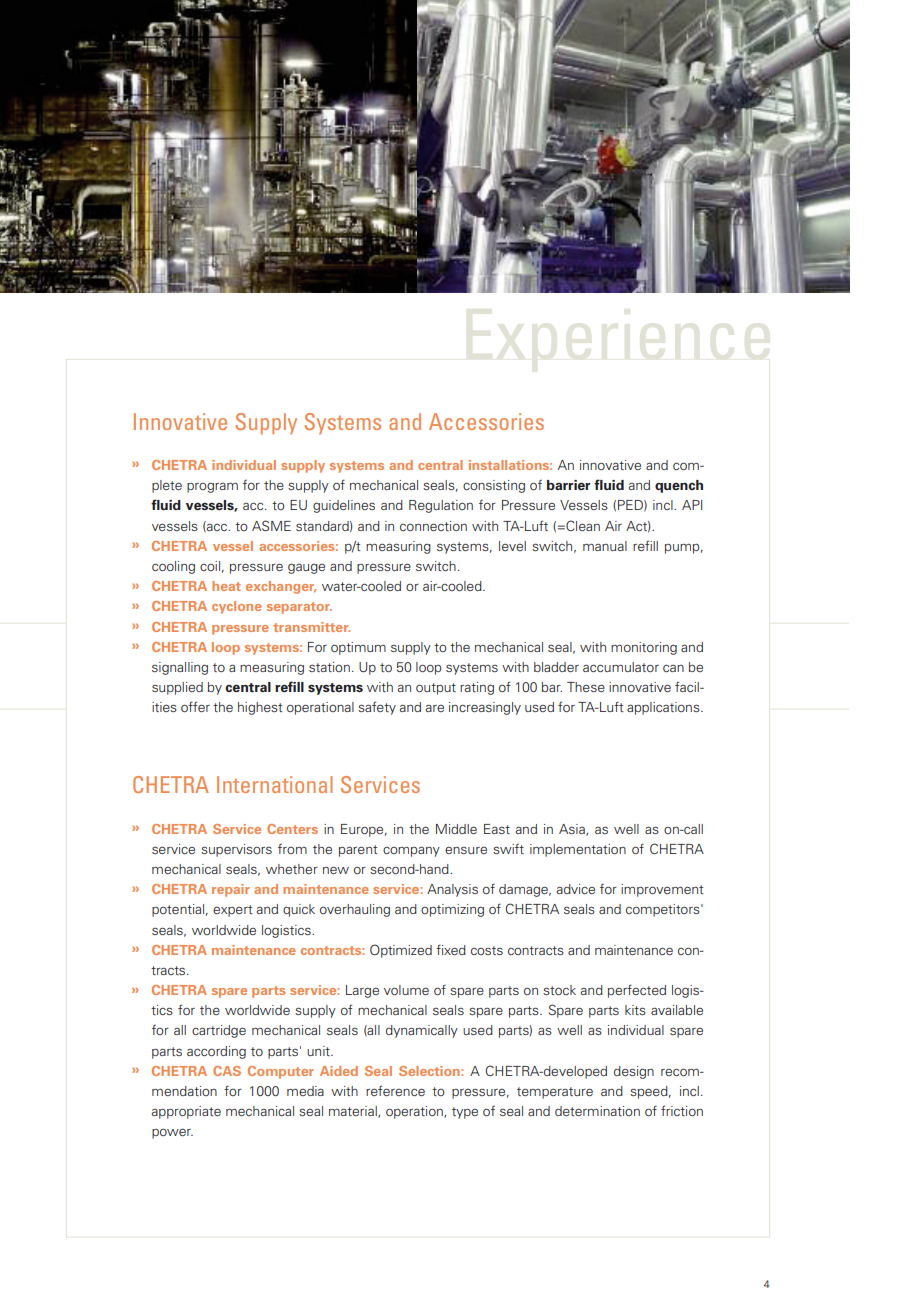  What do you see at coordinates (465, 1113) in the screenshot?
I see `type` at bounding box center [465, 1113].
